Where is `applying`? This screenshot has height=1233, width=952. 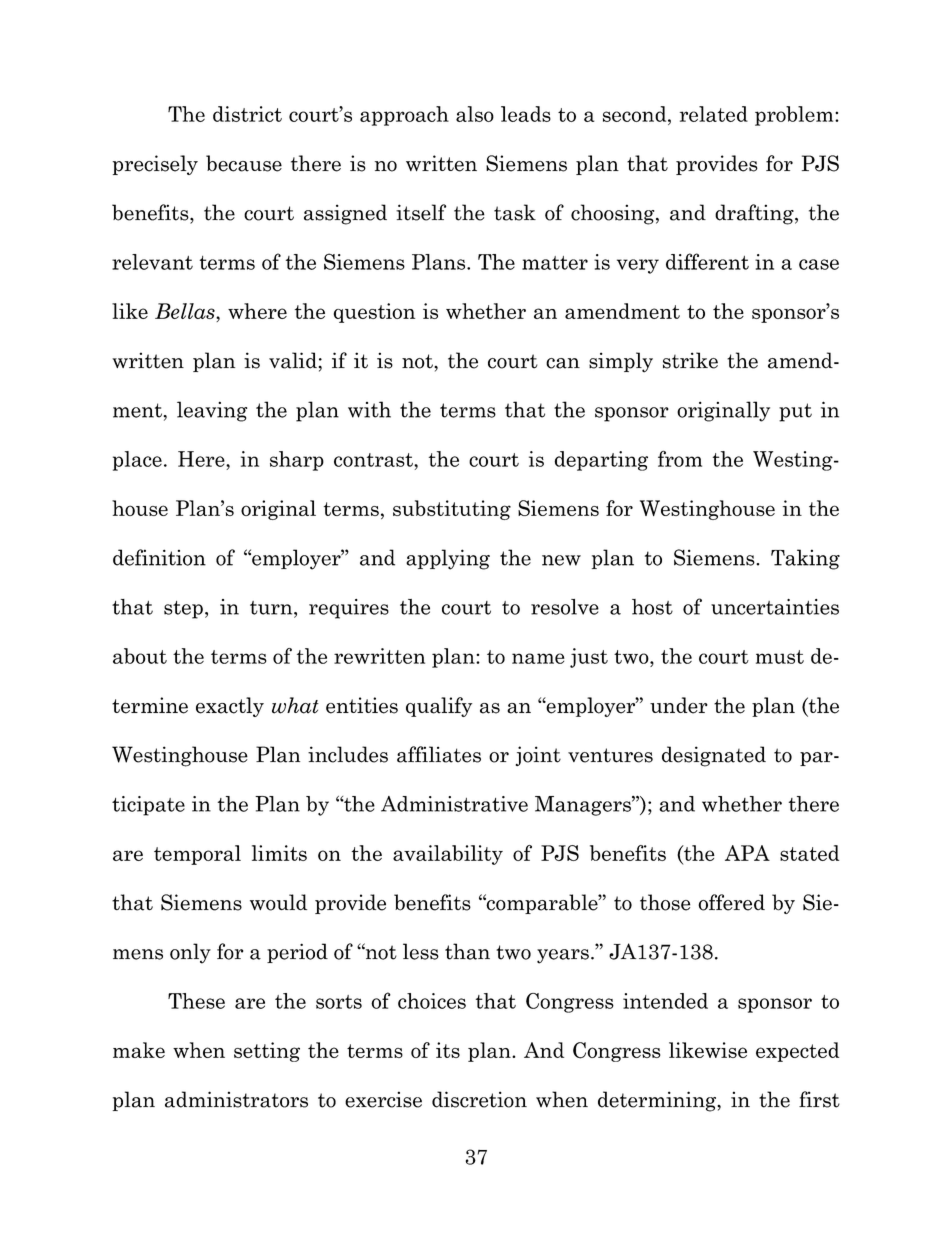
applying is located at coordinates (448, 559).
